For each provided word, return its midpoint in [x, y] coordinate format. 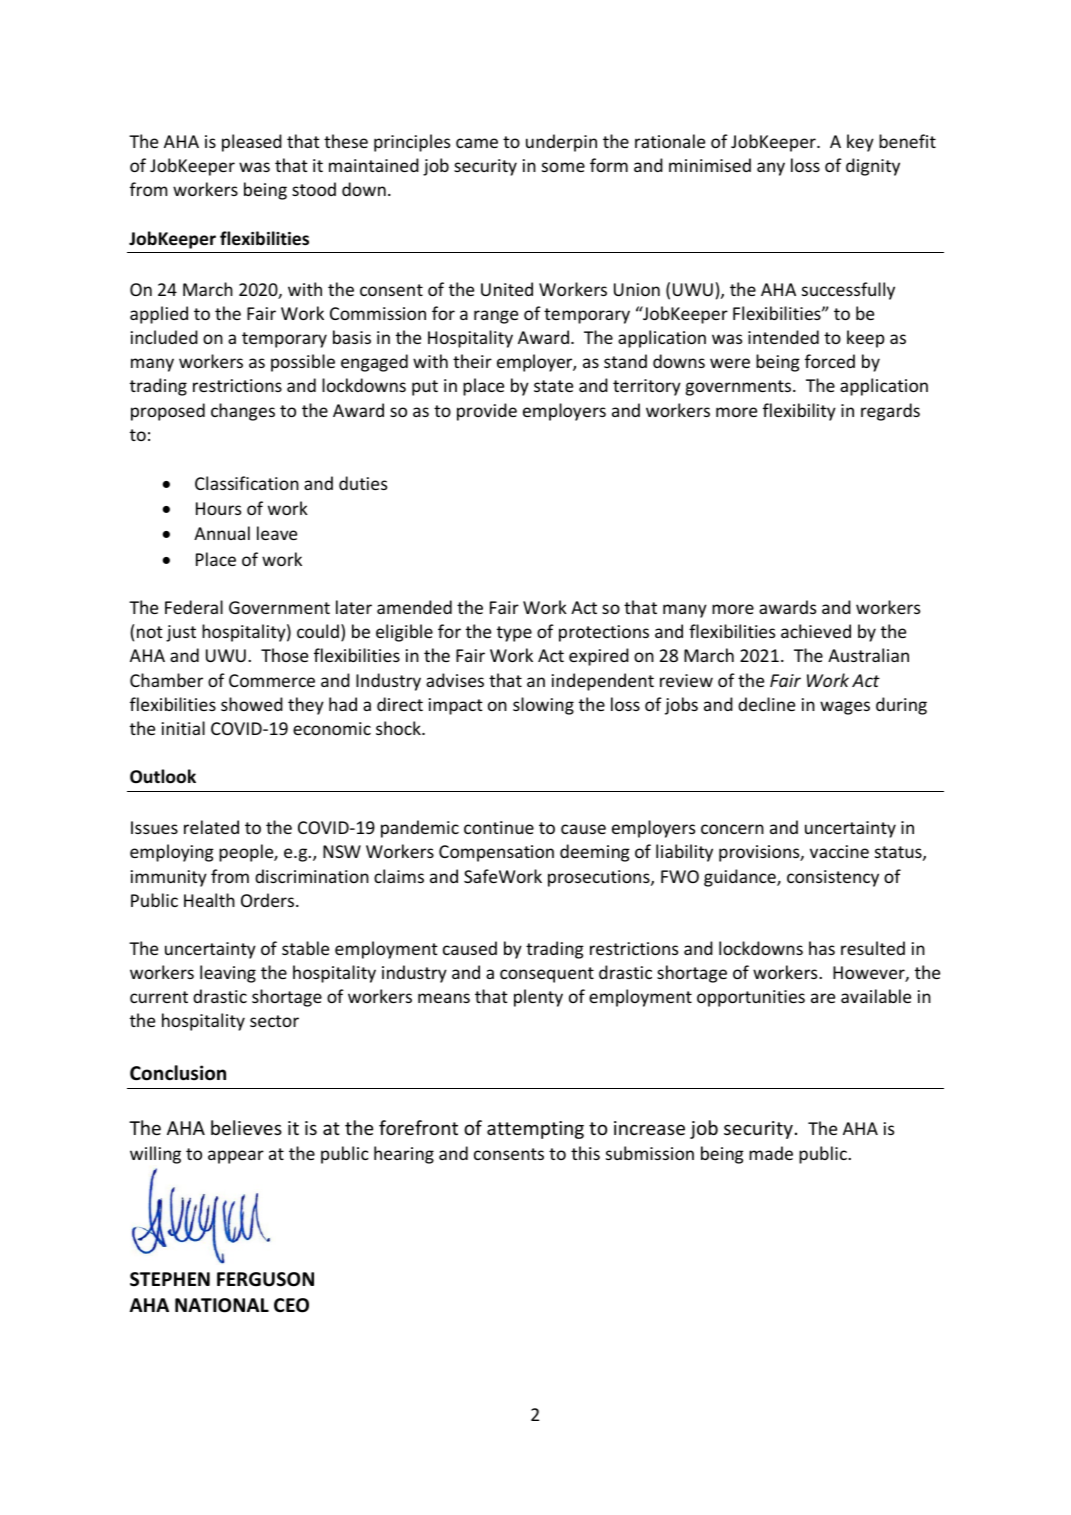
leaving [228, 974]
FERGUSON [265, 1279]
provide [487, 412]
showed [252, 704]
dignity [873, 167]
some [563, 167]
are [823, 998]
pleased [252, 143]
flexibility [799, 412]
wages [845, 708]
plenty [538, 998]
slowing [543, 706]
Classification [247, 483]
